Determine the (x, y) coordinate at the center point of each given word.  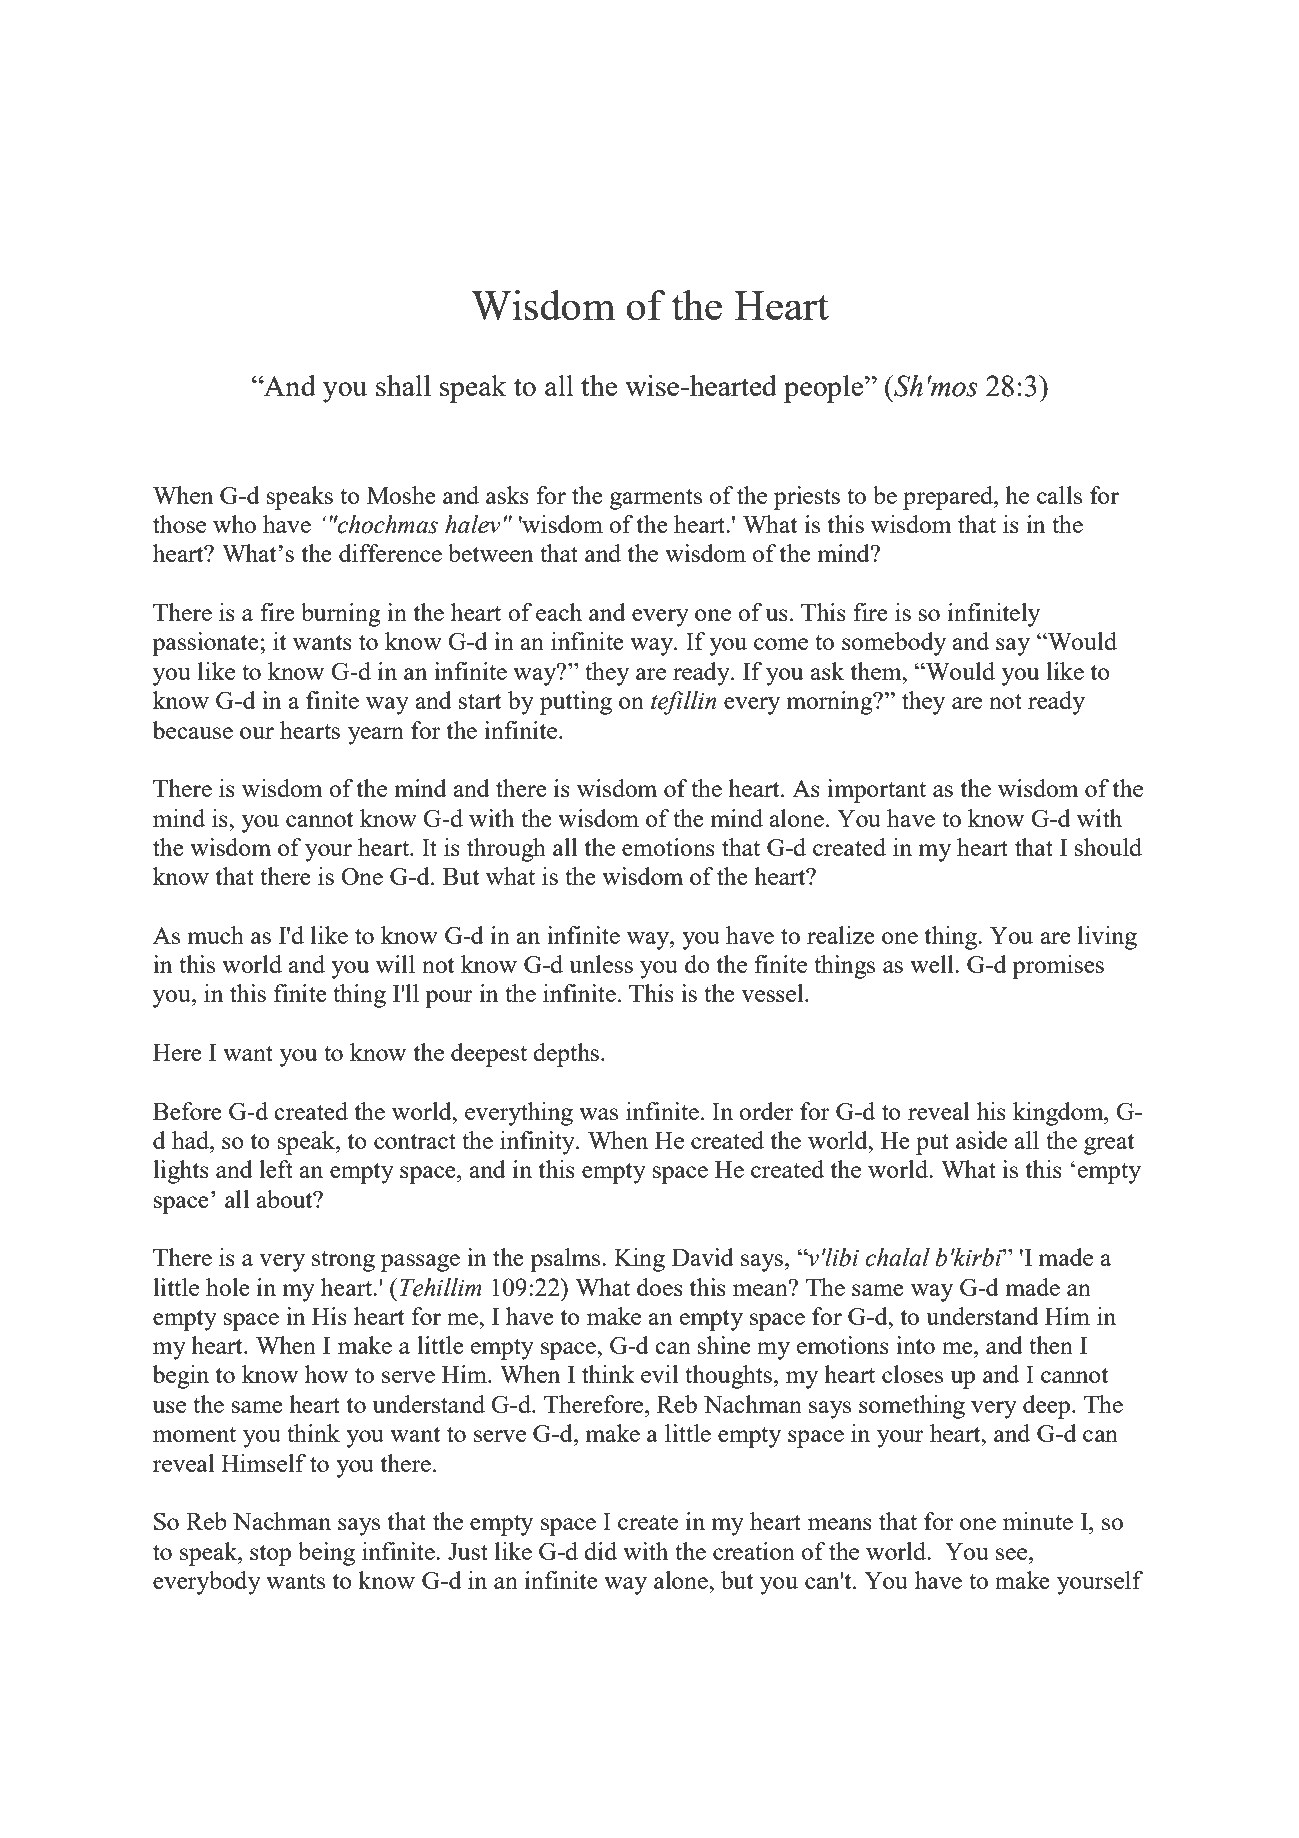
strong (343, 1261)
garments (656, 499)
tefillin (683, 703)
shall (403, 385)
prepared (949, 498)
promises (1058, 967)
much (216, 935)
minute (1038, 1521)
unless (601, 964)
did (600, 1551)
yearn (376, 736)
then (1051, 1345)
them (877, 671)
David (703, 1257)
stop (270, 1555)
